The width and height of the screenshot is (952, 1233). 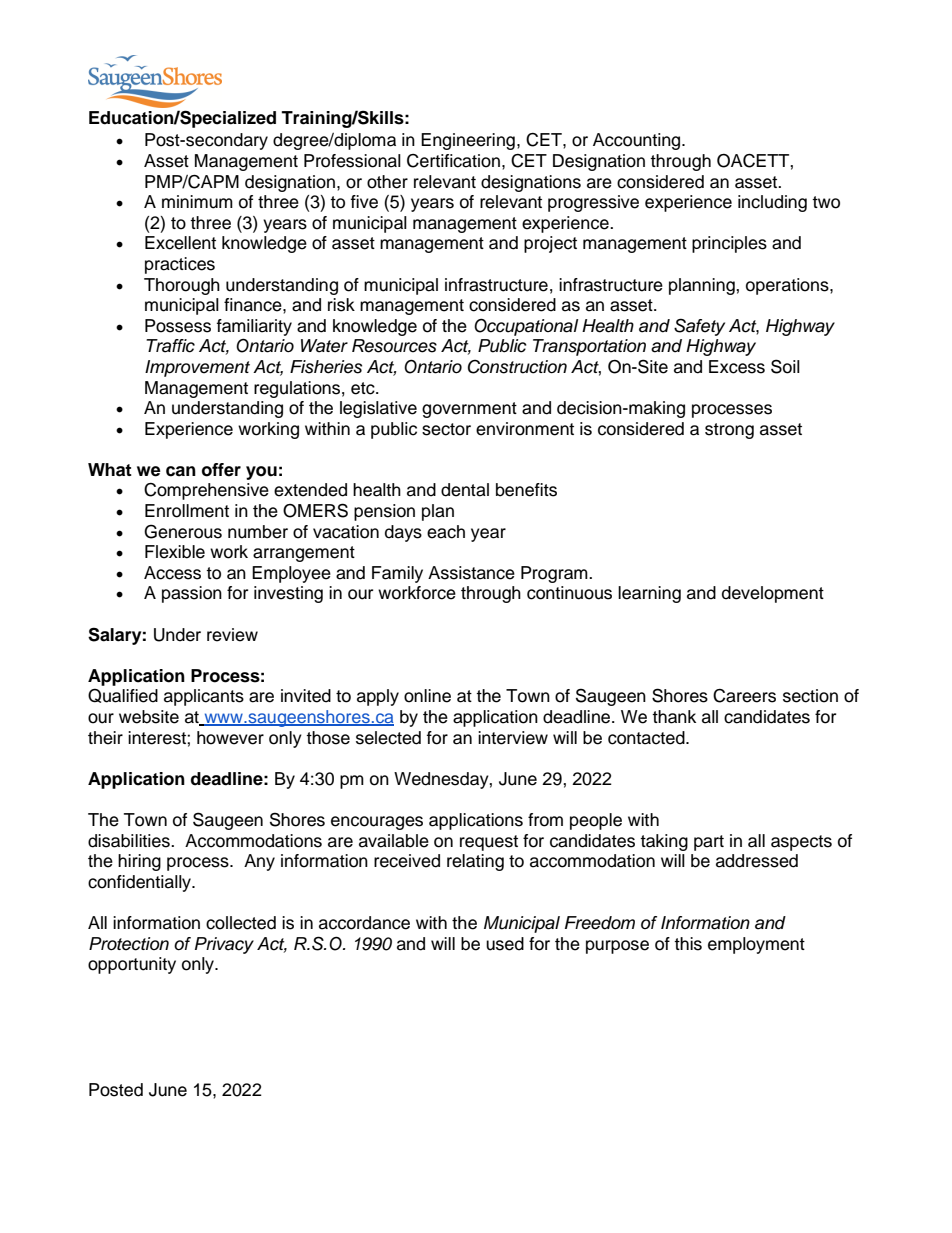 I want to click on Improvement, so click(x=197, y=368).
